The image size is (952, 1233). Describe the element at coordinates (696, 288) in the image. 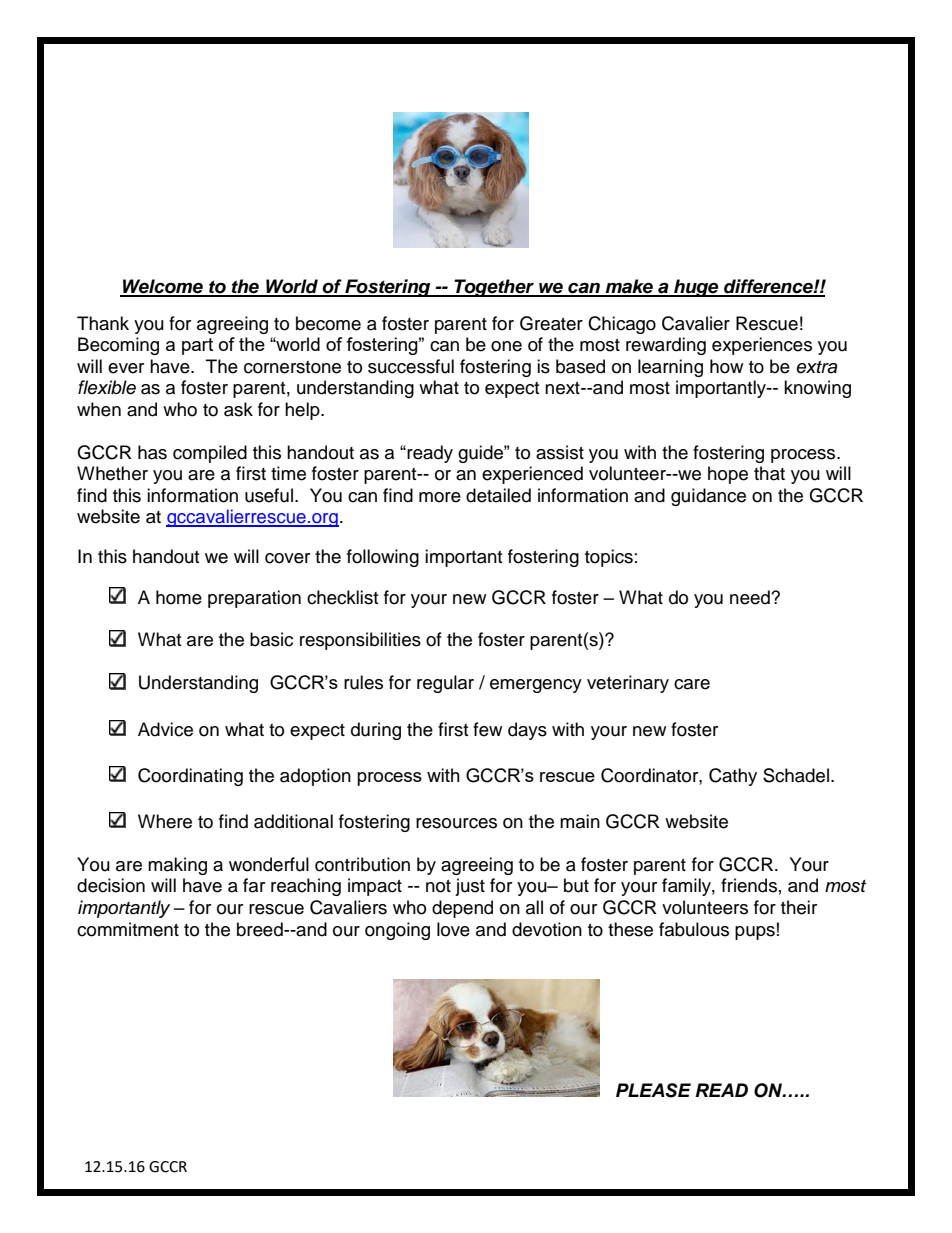

I see `huge` at that location.
